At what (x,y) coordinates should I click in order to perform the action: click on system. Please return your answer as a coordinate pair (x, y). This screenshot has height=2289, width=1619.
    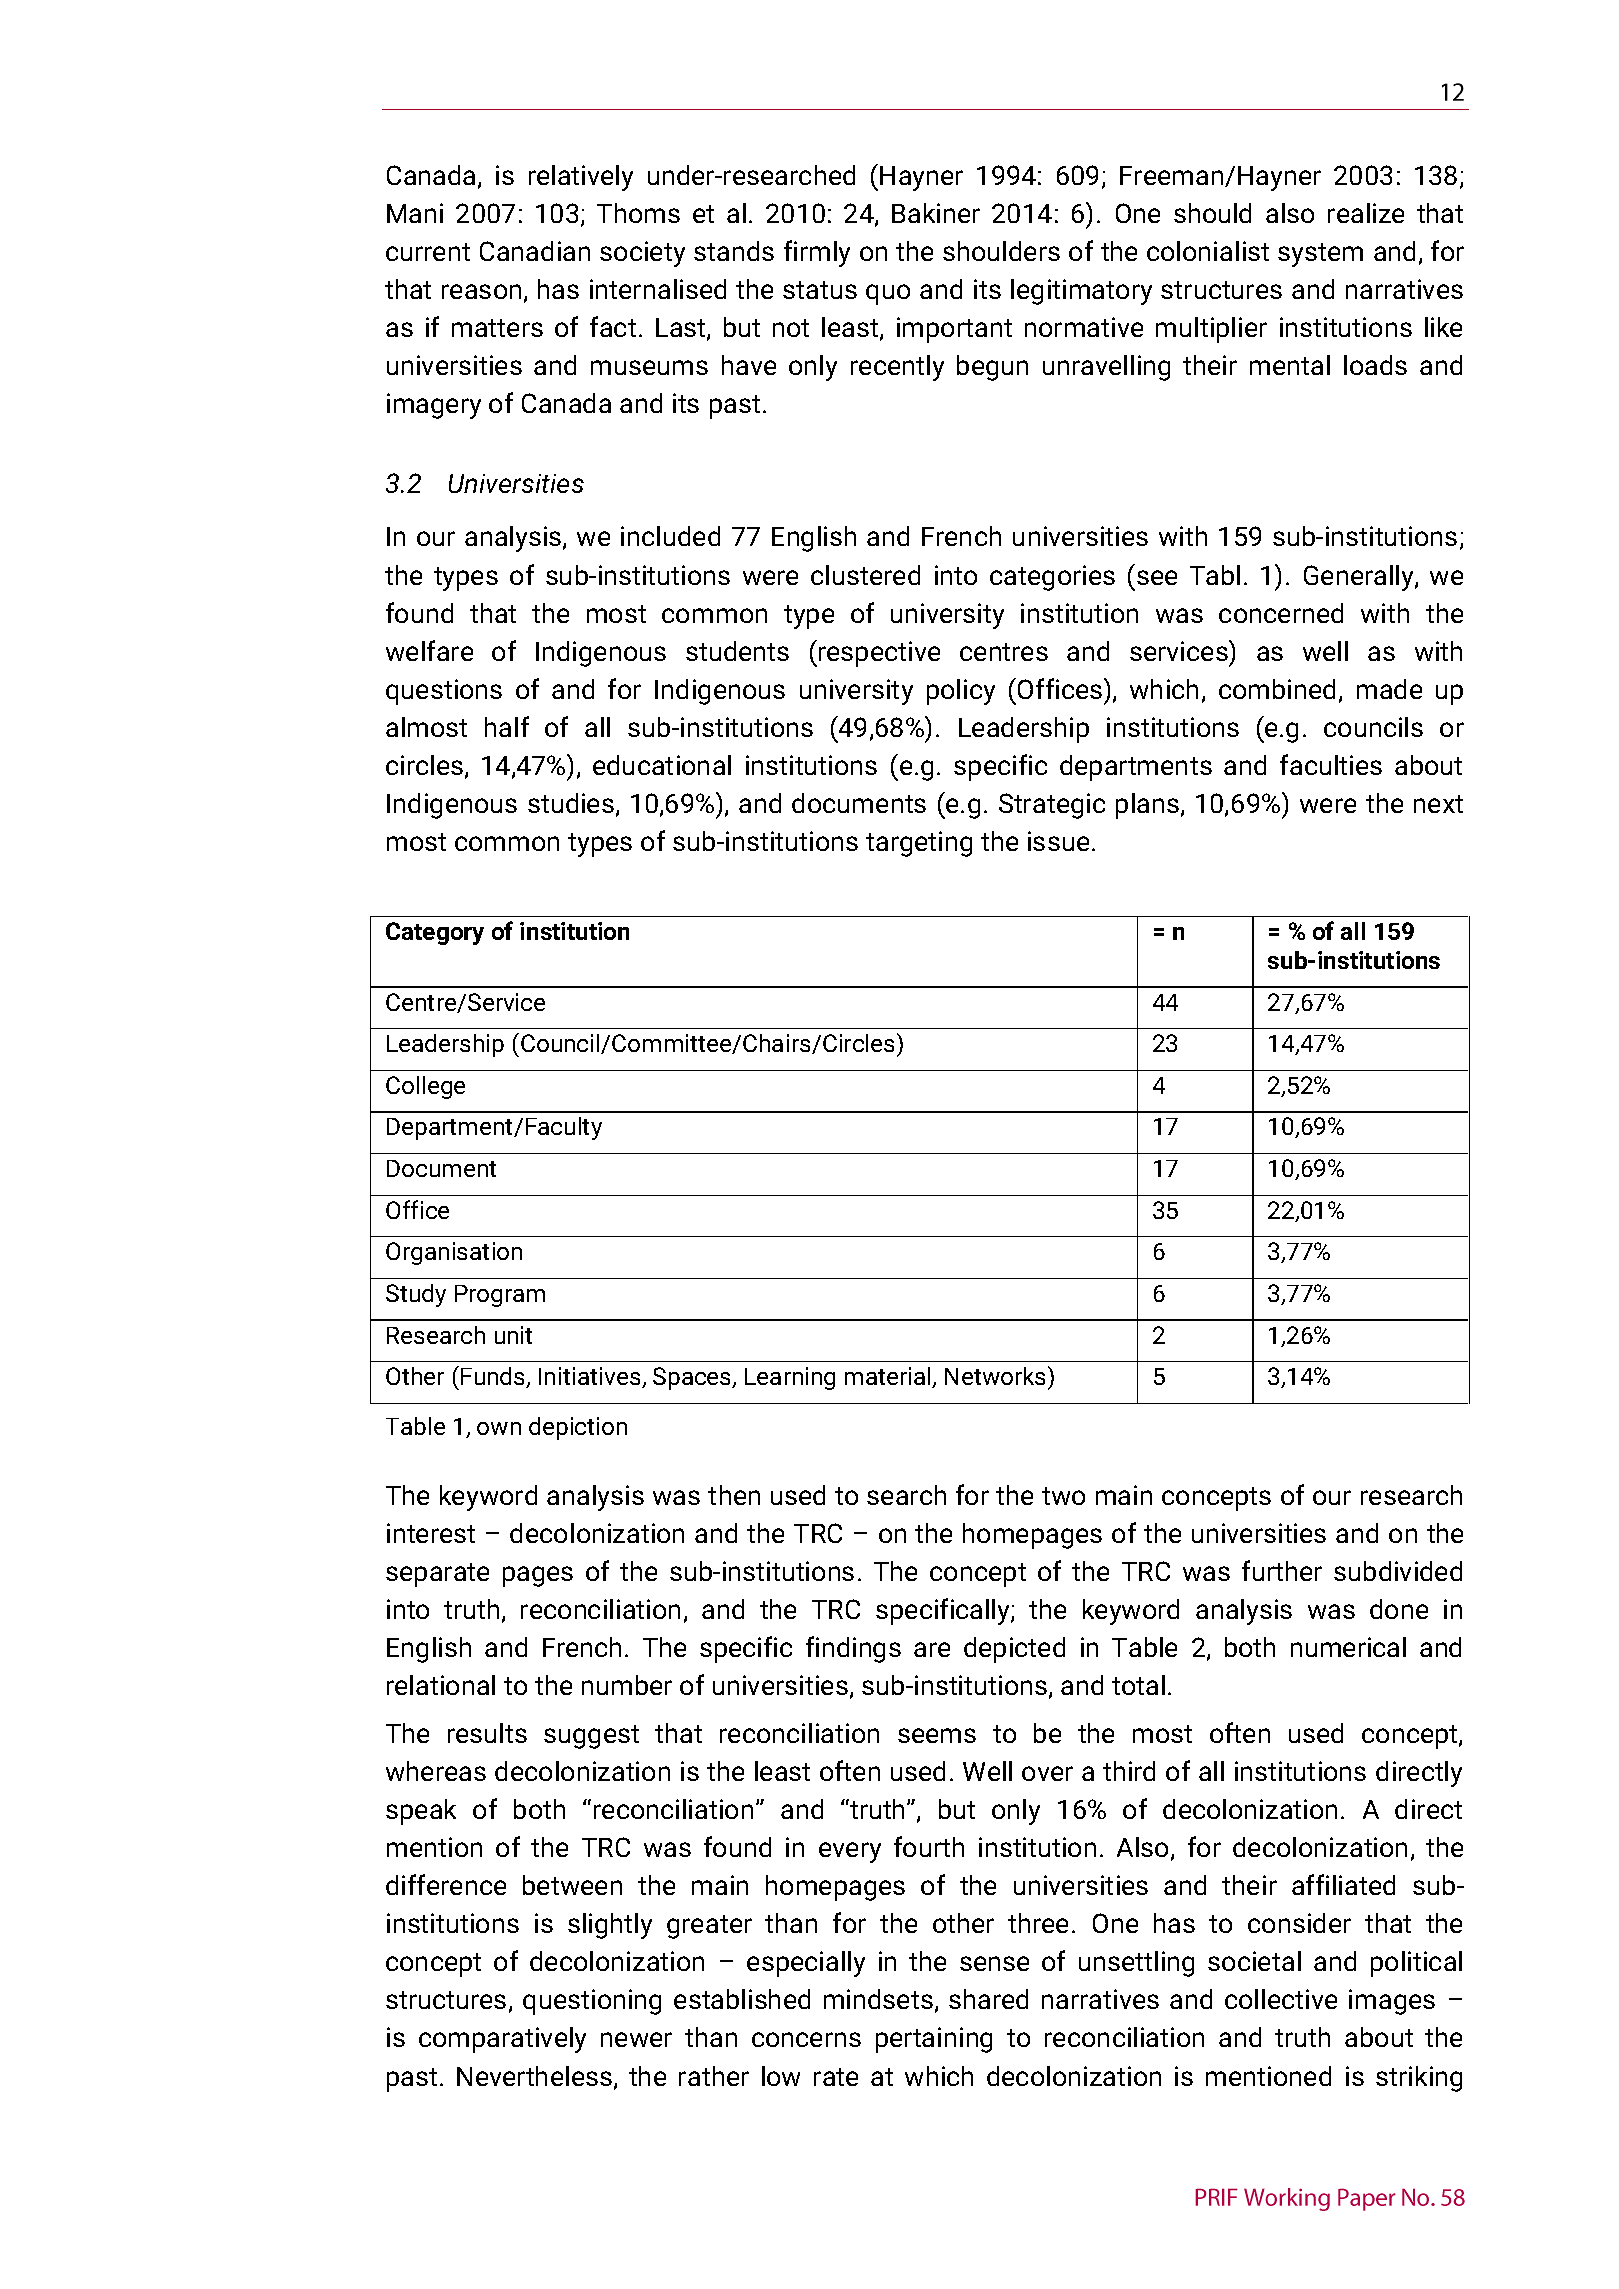
    Looking at the image, I should click on (1320, 255).
